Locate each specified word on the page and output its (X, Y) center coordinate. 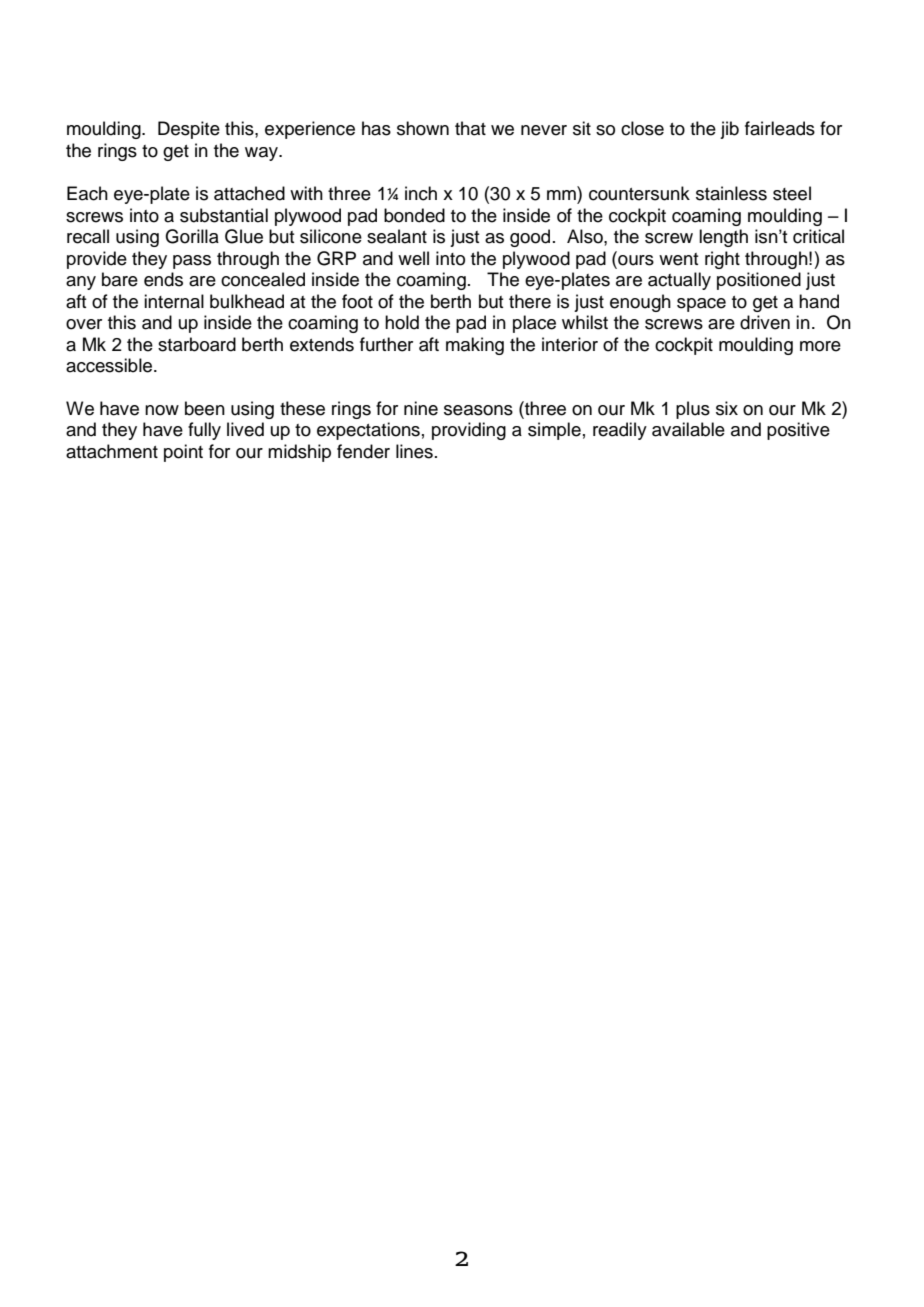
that (470, 128)
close (642, 128)
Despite (189, 130)
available (688, 429)
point (183, 453)
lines (414, 451)
